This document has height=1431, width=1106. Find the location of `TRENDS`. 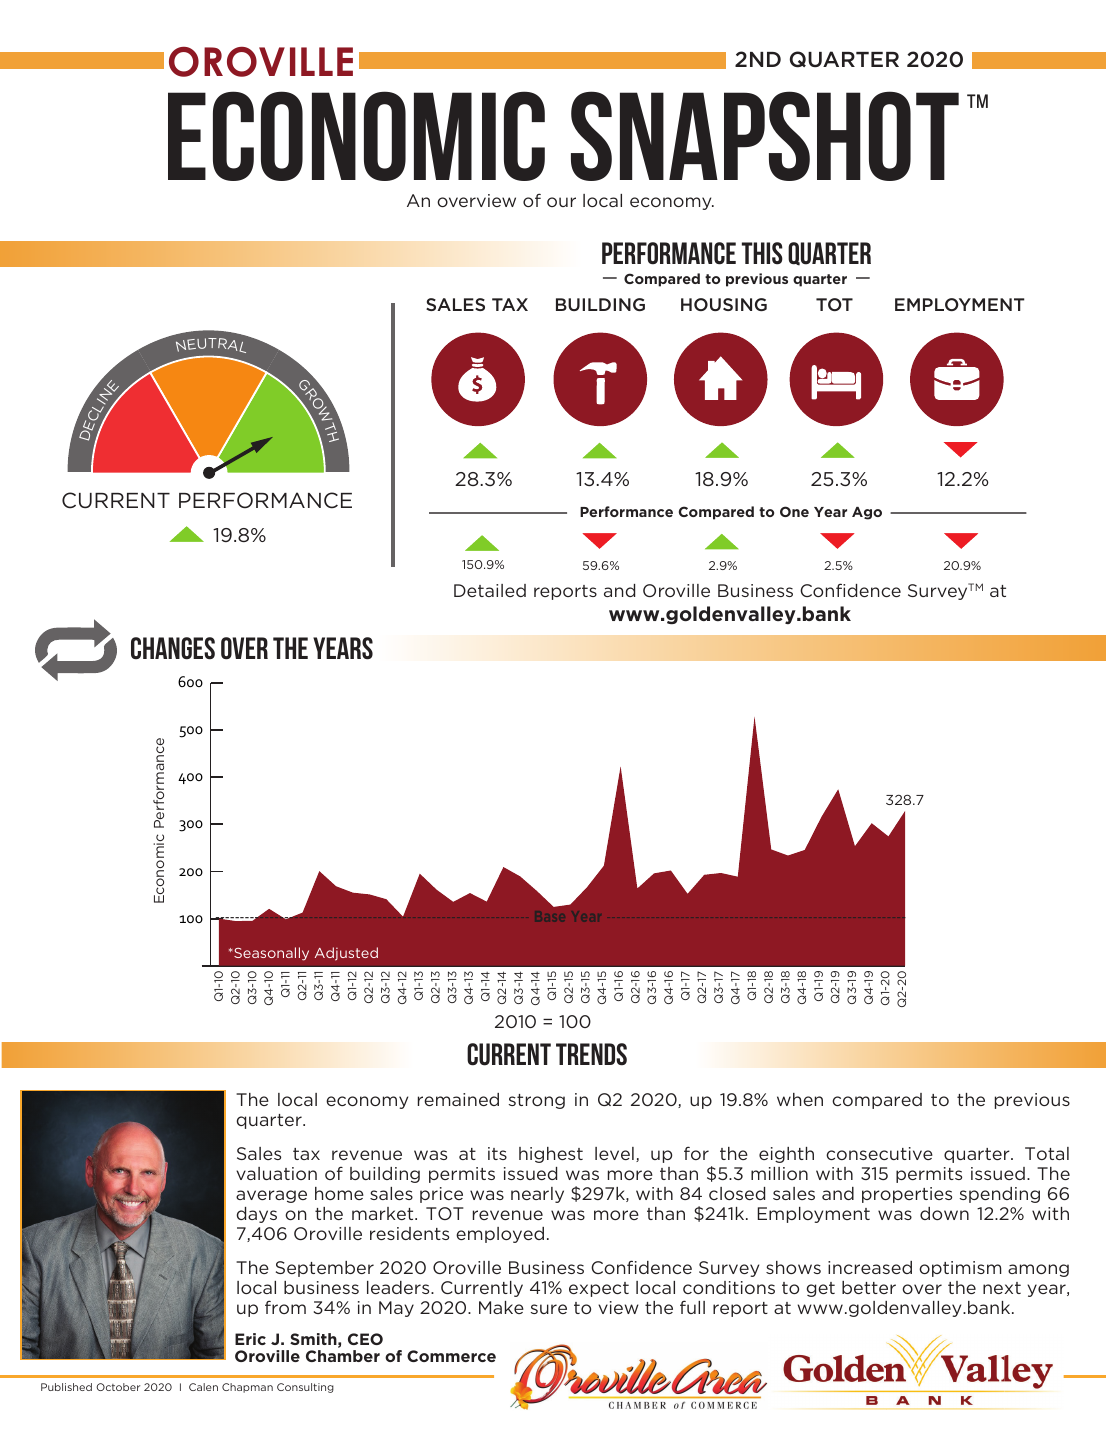

TRENDS is located at coordinates (591, 1054).
